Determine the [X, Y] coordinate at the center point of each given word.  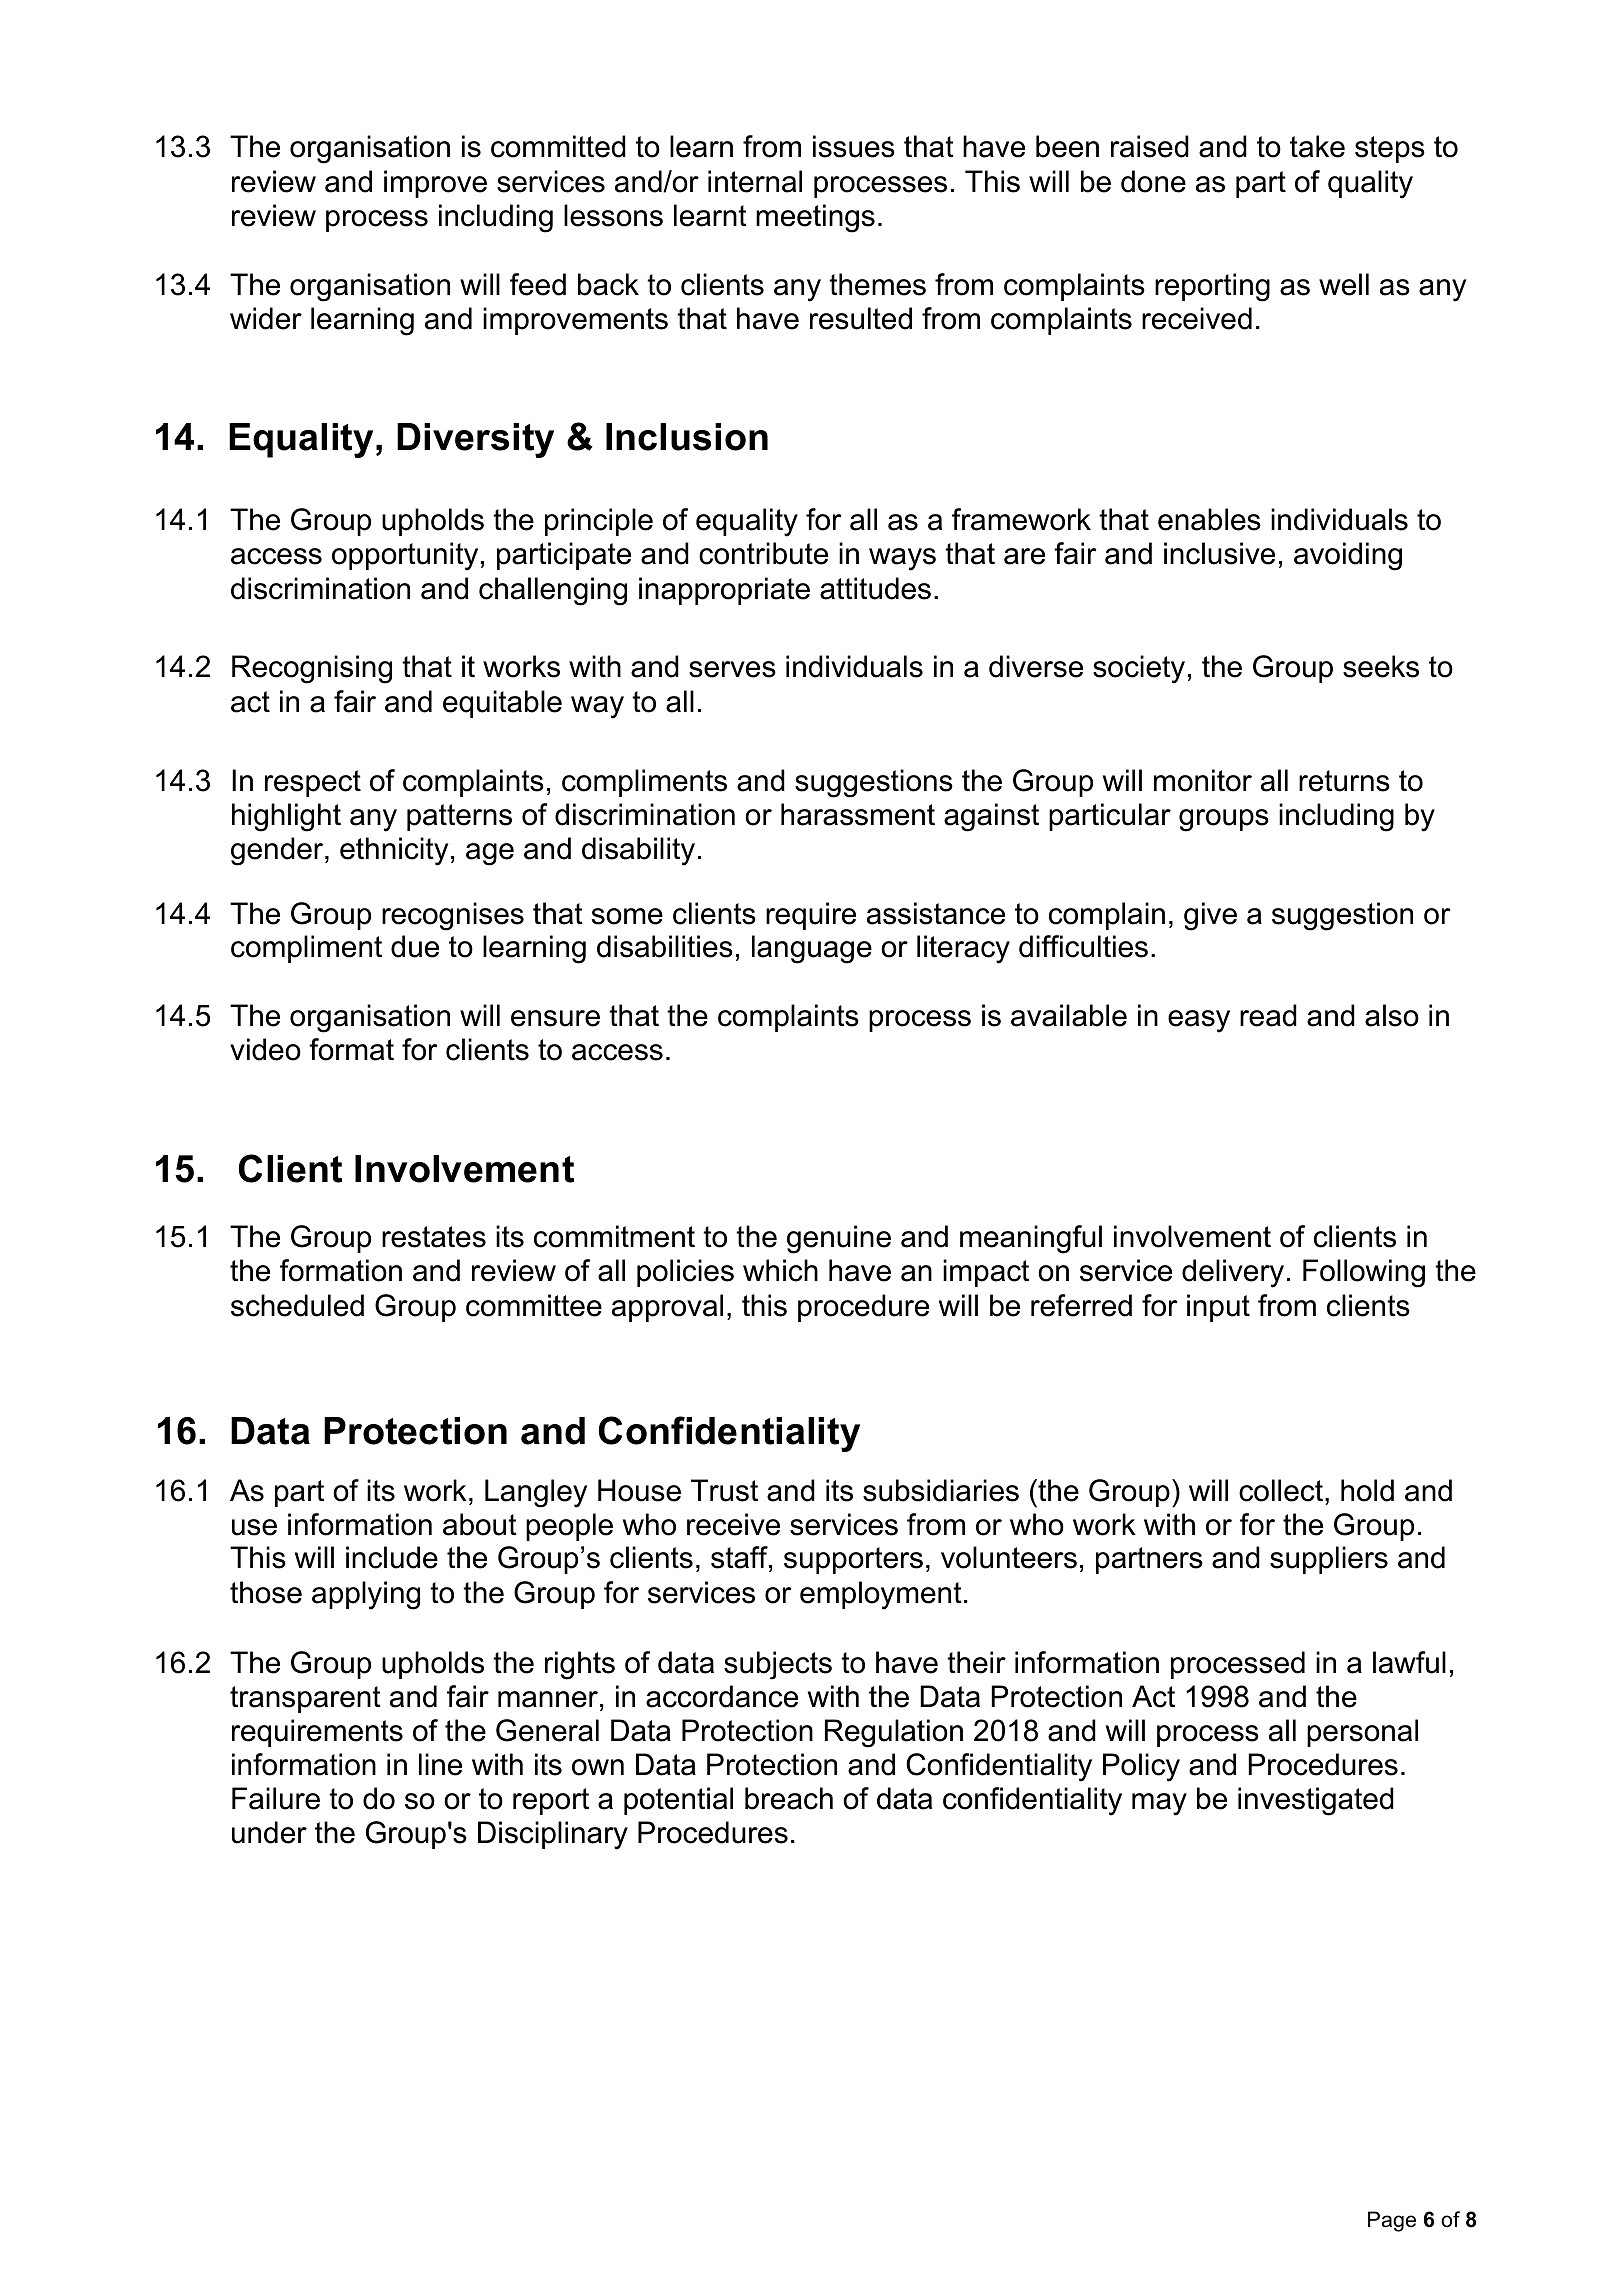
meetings [815, 218]
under [269, 1832]
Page [1392, 2221]
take [1317, 146]
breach [789, 1798]
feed [538, 284]
